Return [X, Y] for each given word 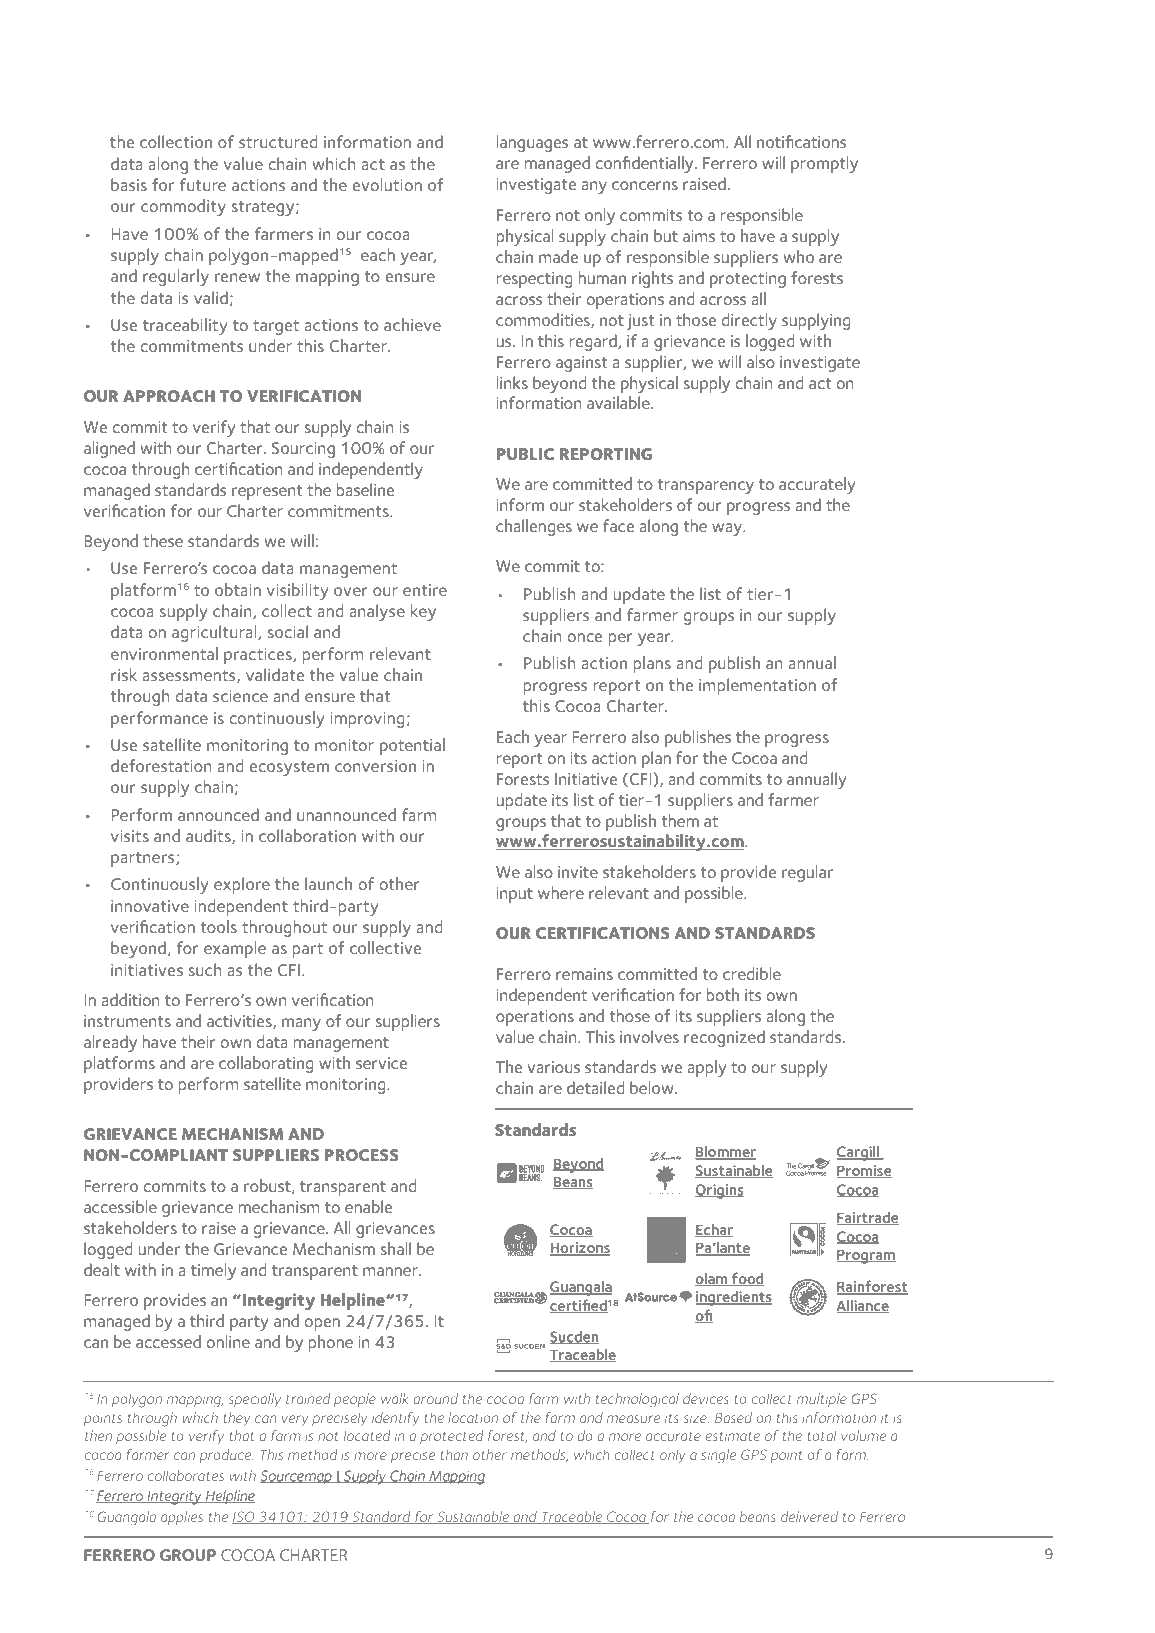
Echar [714, 1230]
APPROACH [169, 396]
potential [412, 746]
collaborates [185, 1475]
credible [752, 973]
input [515, 895]
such [205, 969]
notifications [801, 141]
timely [213, 1271]
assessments [190, 676]
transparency [706, 486]
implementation [757, 686]
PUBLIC [526, 454]
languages [532, 143]
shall [396, 1248]
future [203, 184]
